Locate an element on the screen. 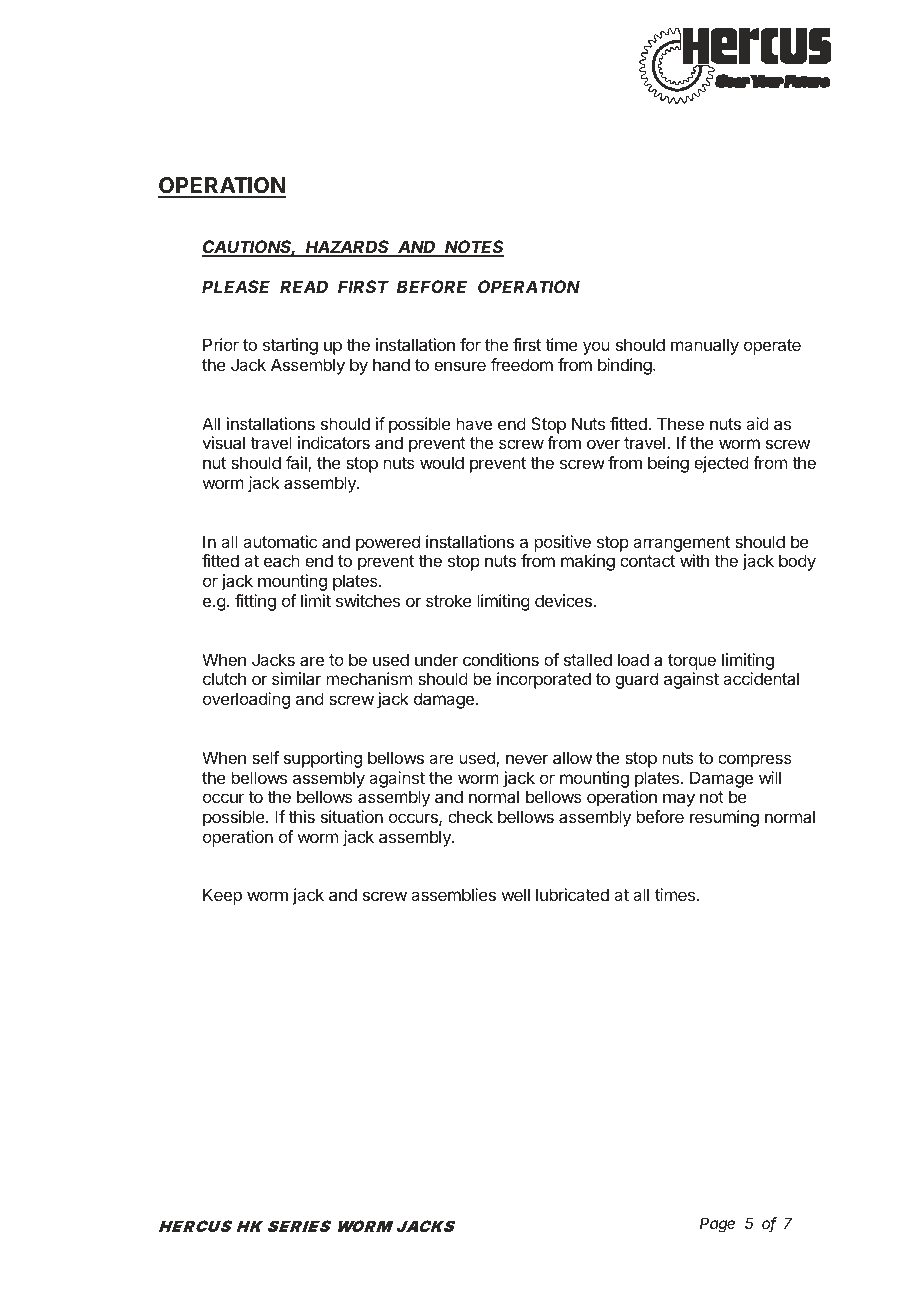 This screenshot has width=924, height=1308. self is located at coordinates (265, 757).
